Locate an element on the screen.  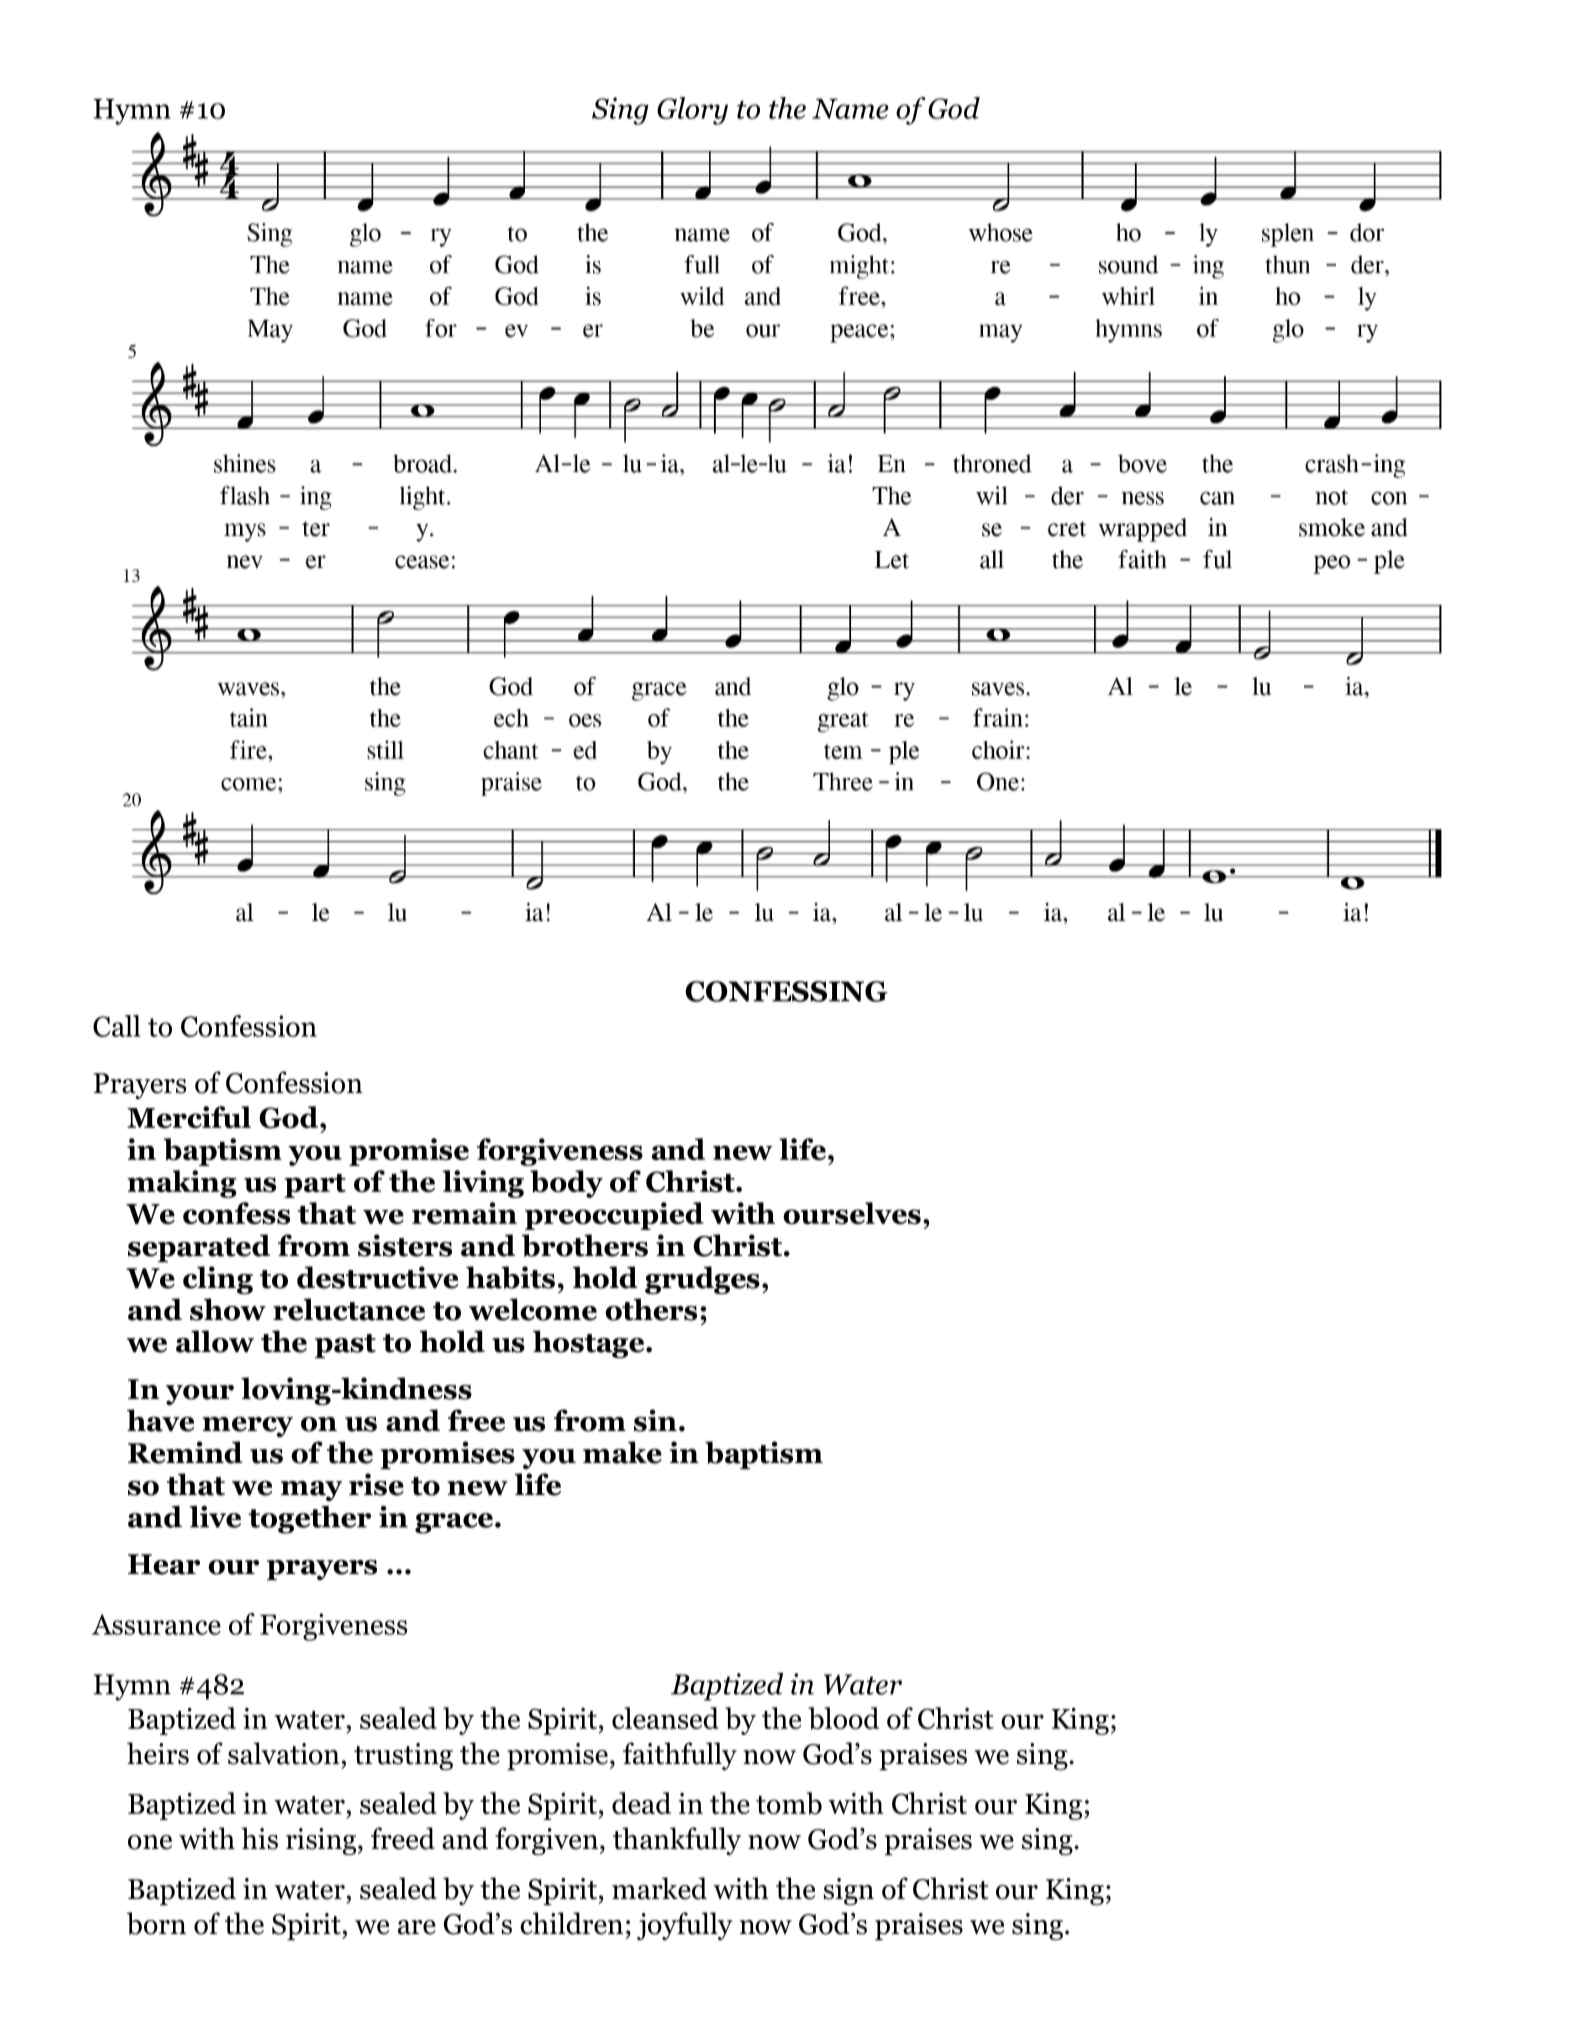
habits is located at coordinates (510, 1277).
